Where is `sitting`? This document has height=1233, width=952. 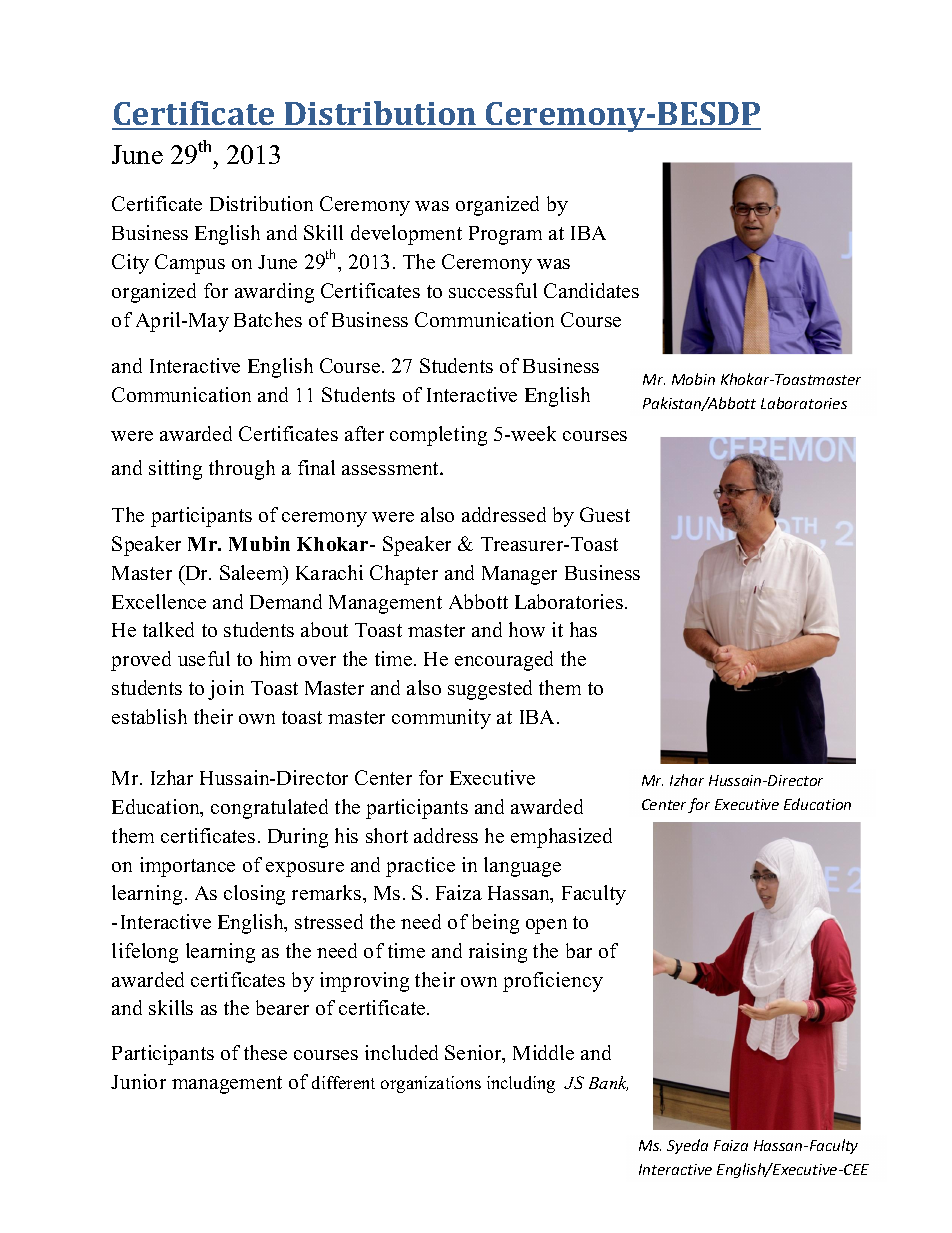 sitting is located at coordinates (175, 470).
